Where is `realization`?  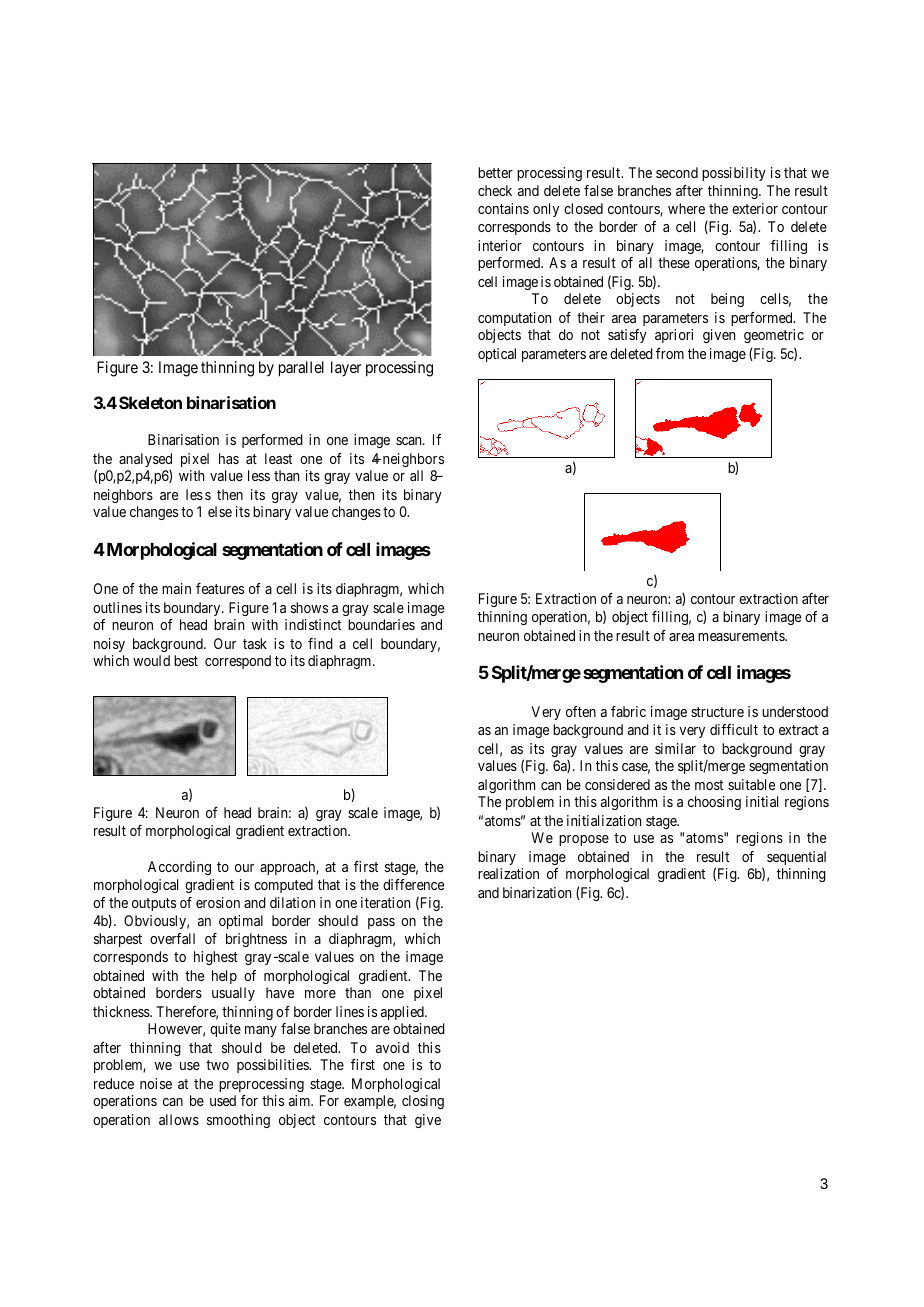
realization is located at coordinates (508, 873).
